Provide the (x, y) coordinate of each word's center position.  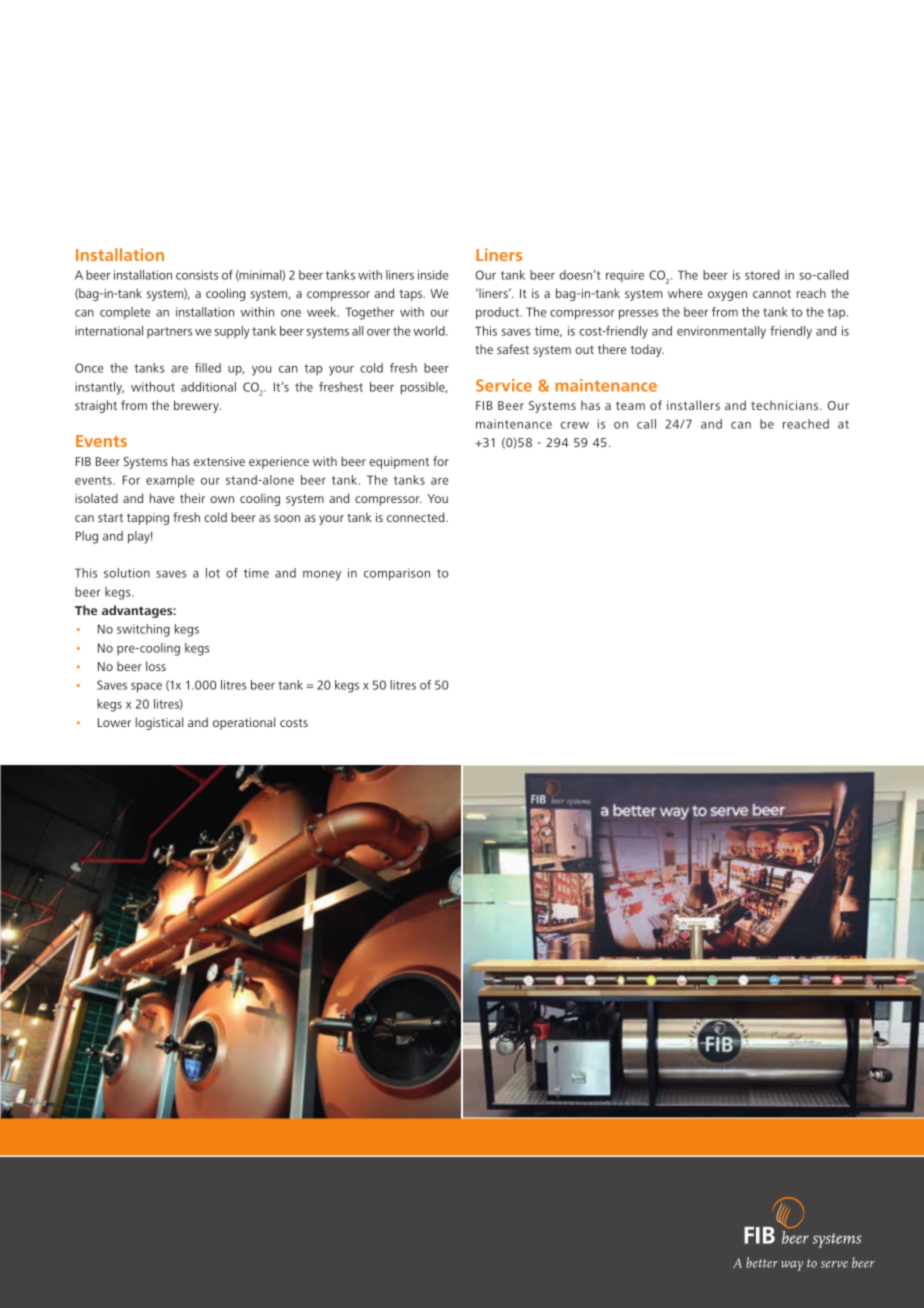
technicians (786, 405)
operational (244, 723)
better (762, 1262)
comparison (397, 574)
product (499, 313)
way (792, 1266)
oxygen (727, 296)
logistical (159, 723)
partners (169, 332)
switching (143, 630)
